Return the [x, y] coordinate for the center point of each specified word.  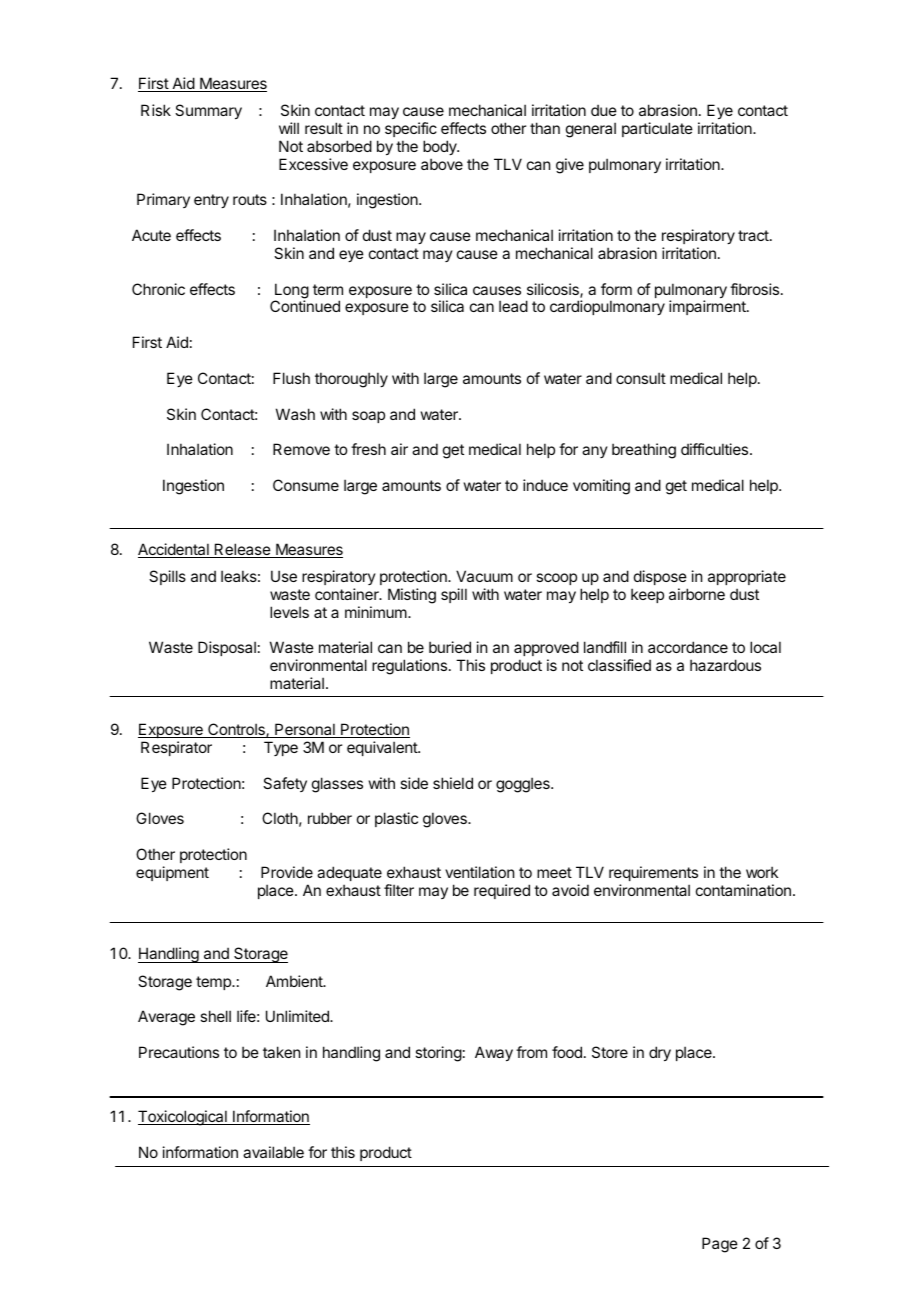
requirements [653, 873]
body [441, 147]
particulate [657, 129]
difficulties [716, 449]
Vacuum [484, 576]
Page [720, 1245]
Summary [208, 111]
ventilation [479, 872]
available [273, 1152]
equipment [172, 873]
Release [242, 550]
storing [438, 1054]
